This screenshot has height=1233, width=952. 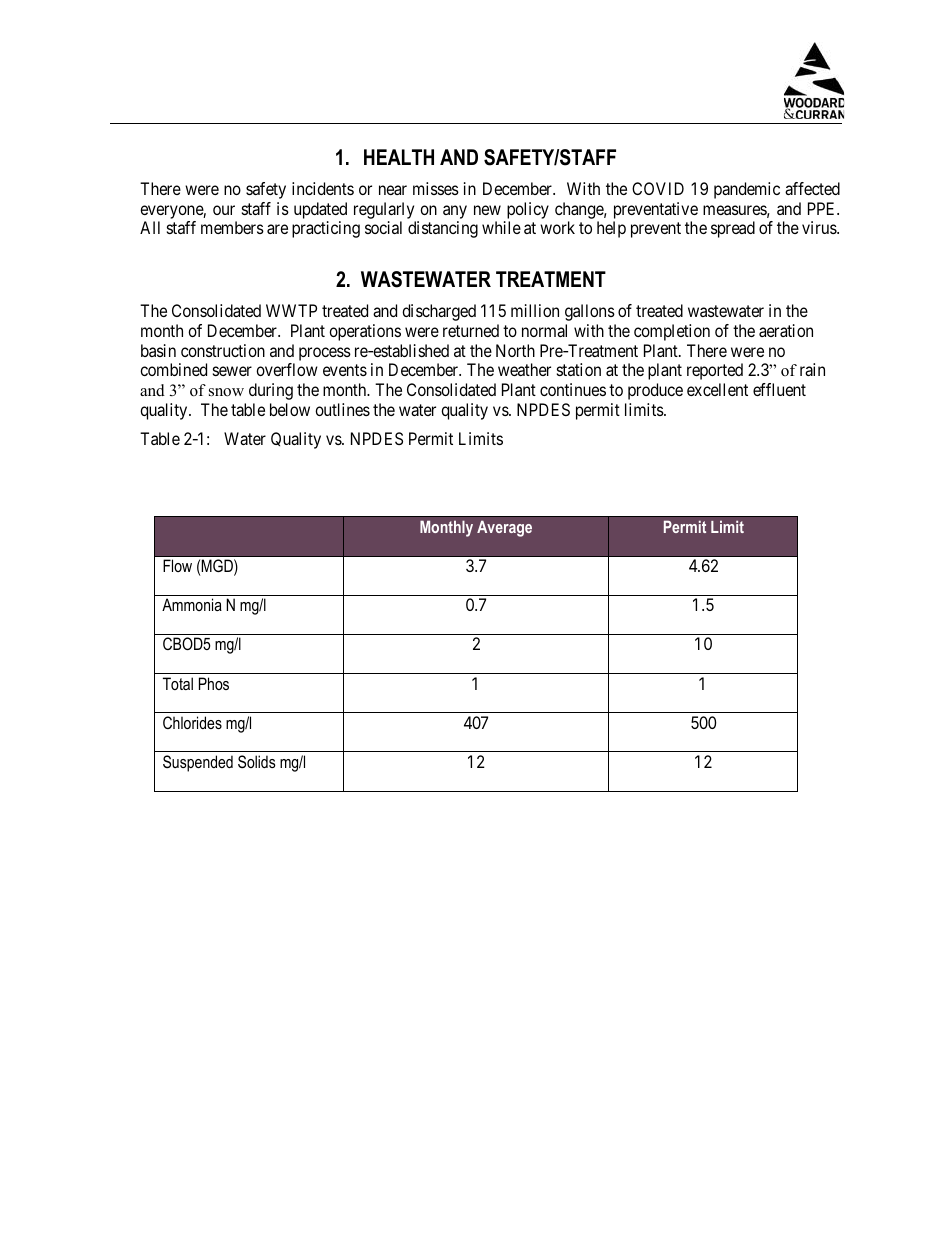 What do you see at coordinates (504, 528) in the screenshot?
I see `Average` at bounding box center [504, 528].
